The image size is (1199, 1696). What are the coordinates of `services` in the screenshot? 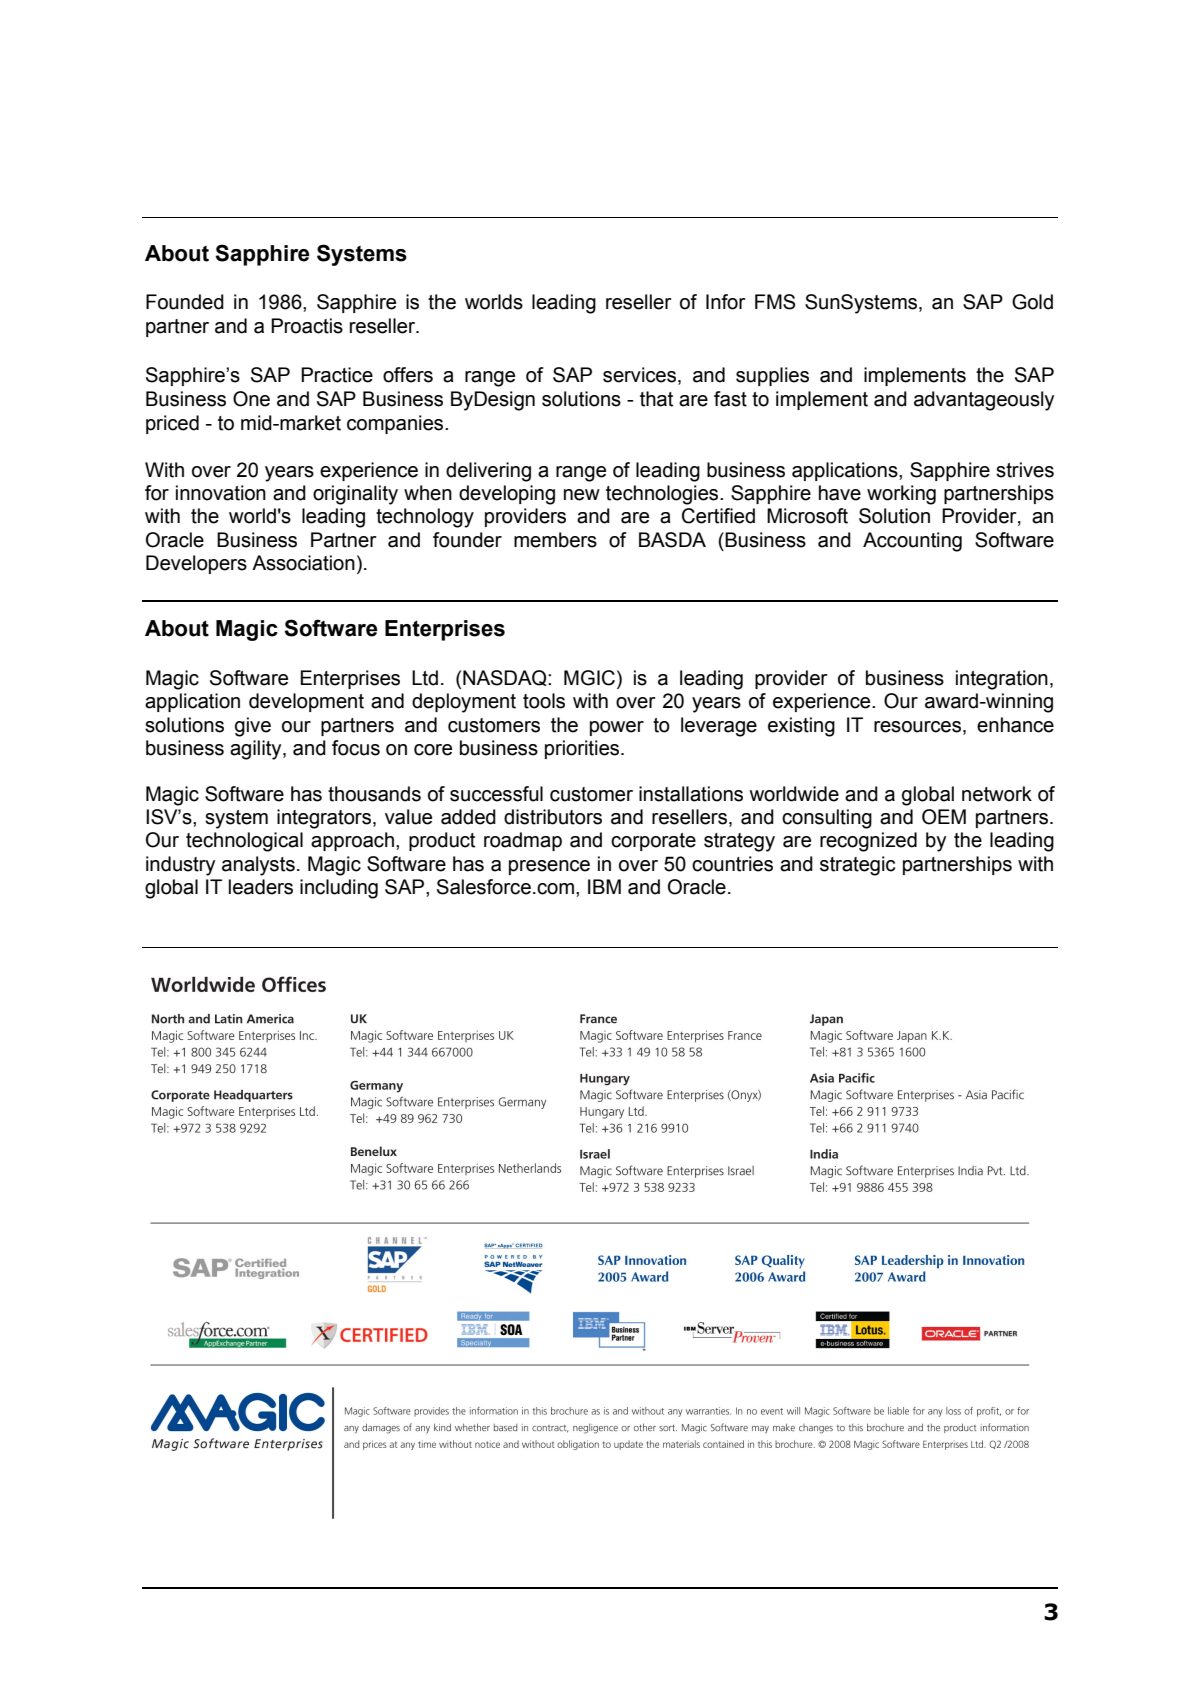 It's located at (641, 375).
